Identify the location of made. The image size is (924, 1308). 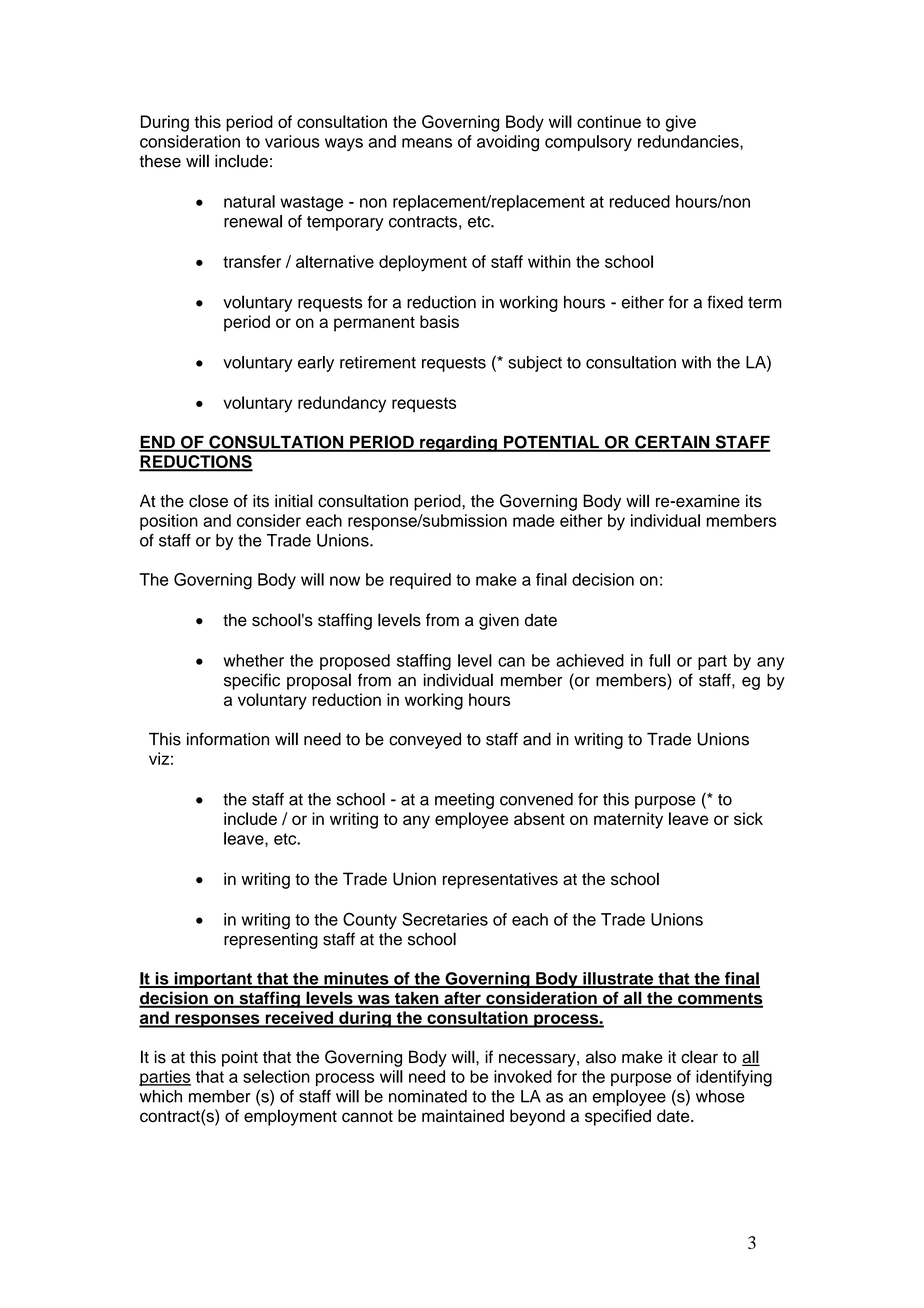
(534, 520).
